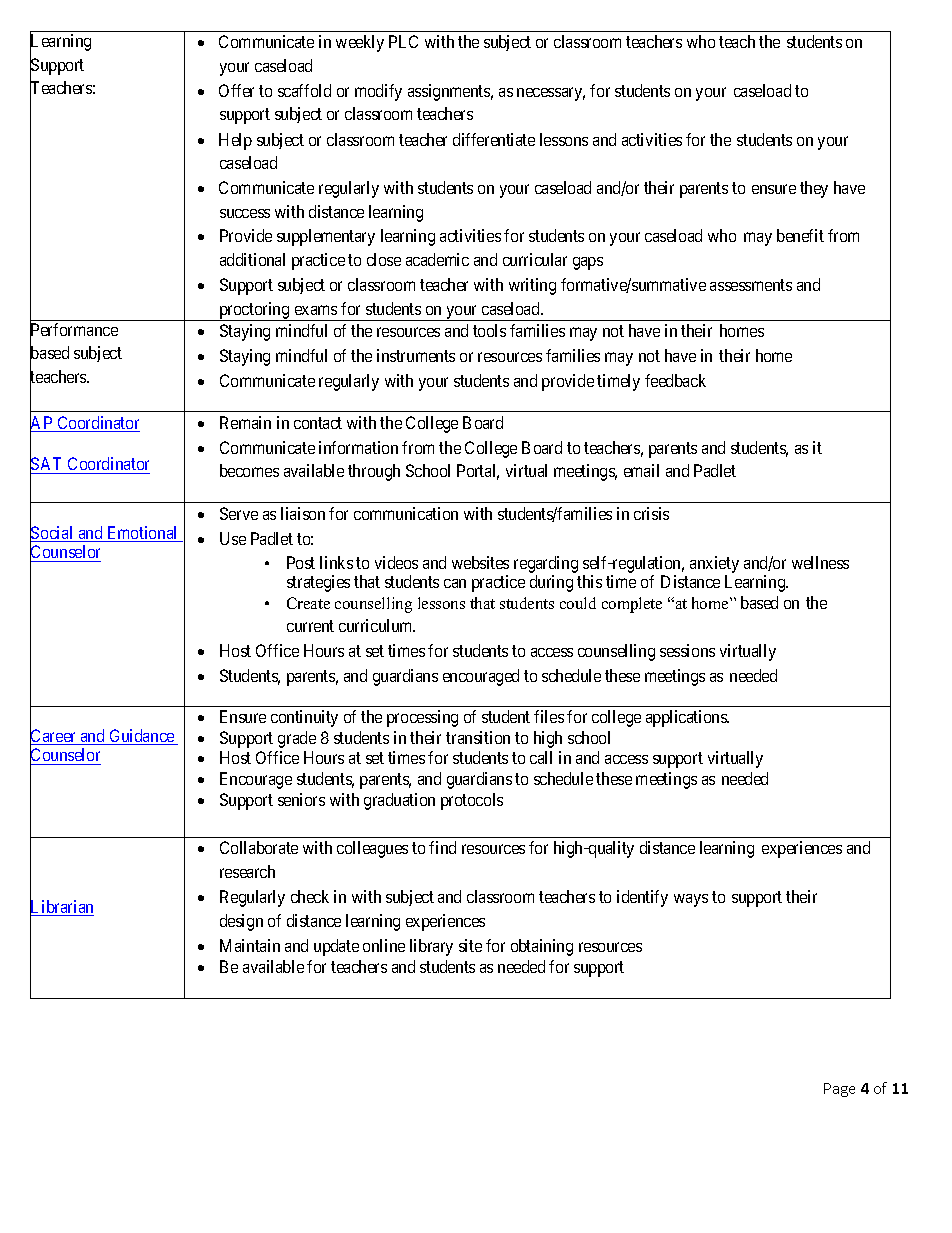 This screenshot has width=952, height=1233. What do you see at coordinates (431, 947) in the screenshot?
I see `library` at bounding box center [431, 947].
